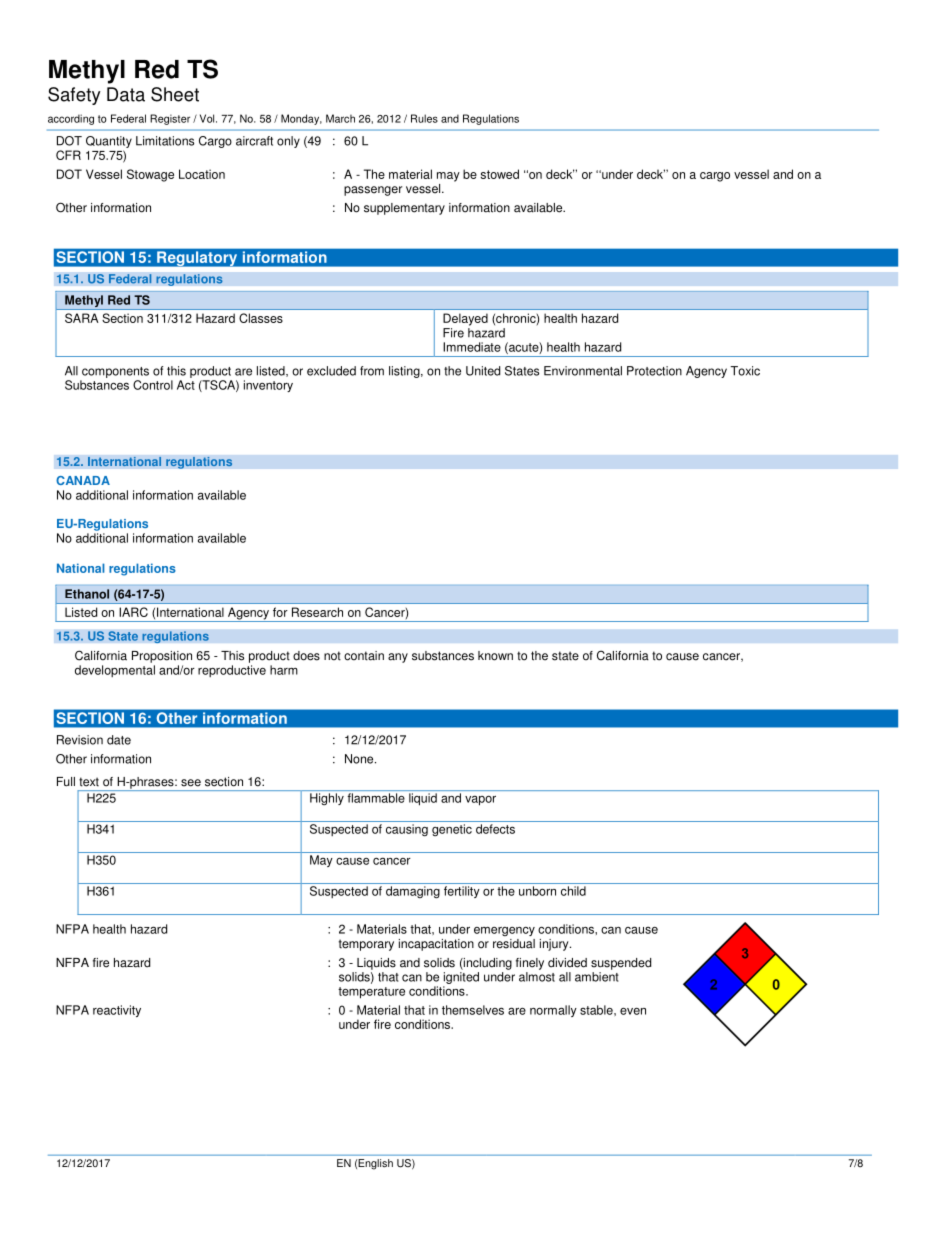 The image size is (952, 1233). I want to click on reactivity, so click(117, 1011).
